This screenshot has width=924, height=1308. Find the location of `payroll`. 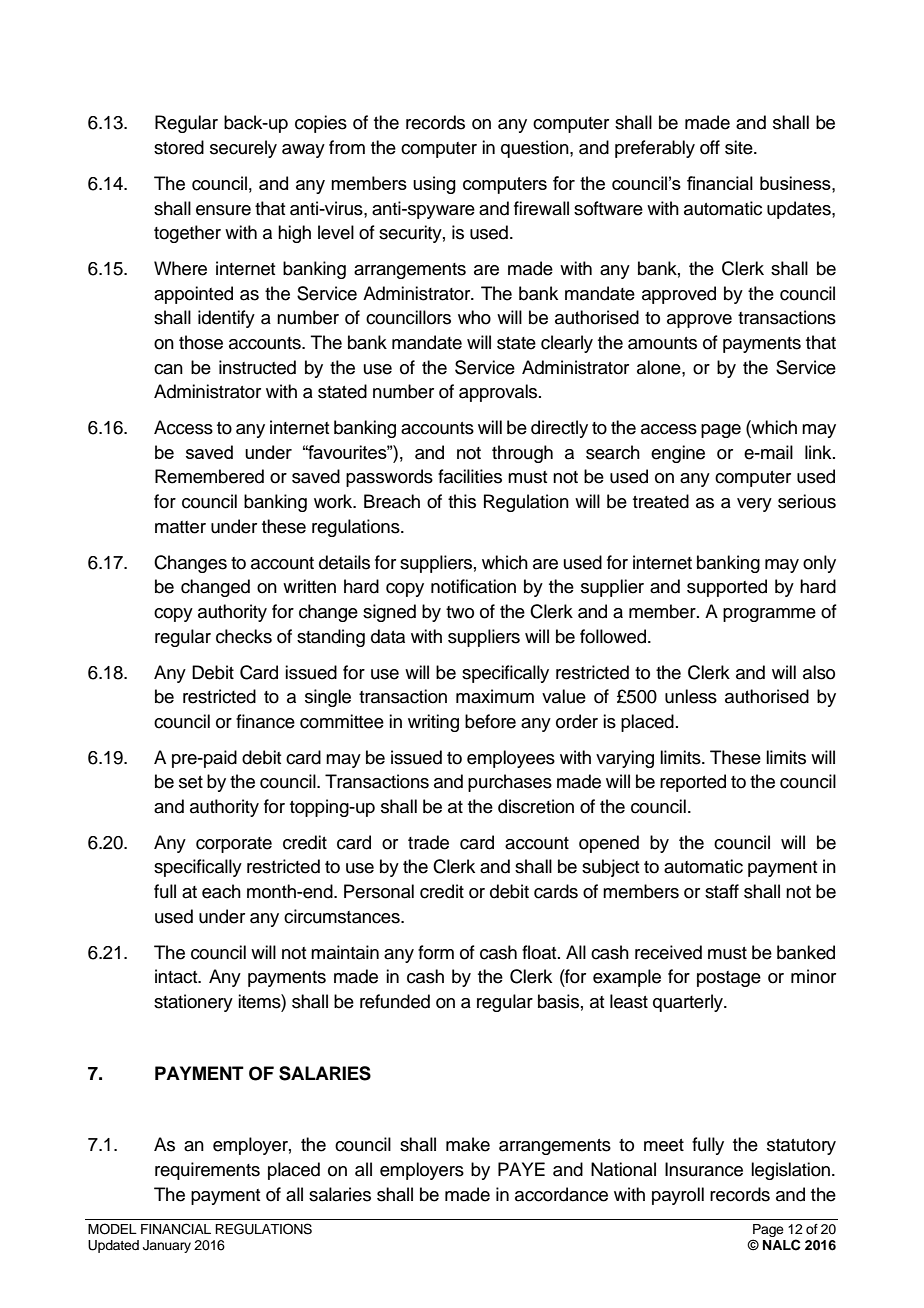

payroll is located at coordinates (678, 1196).
